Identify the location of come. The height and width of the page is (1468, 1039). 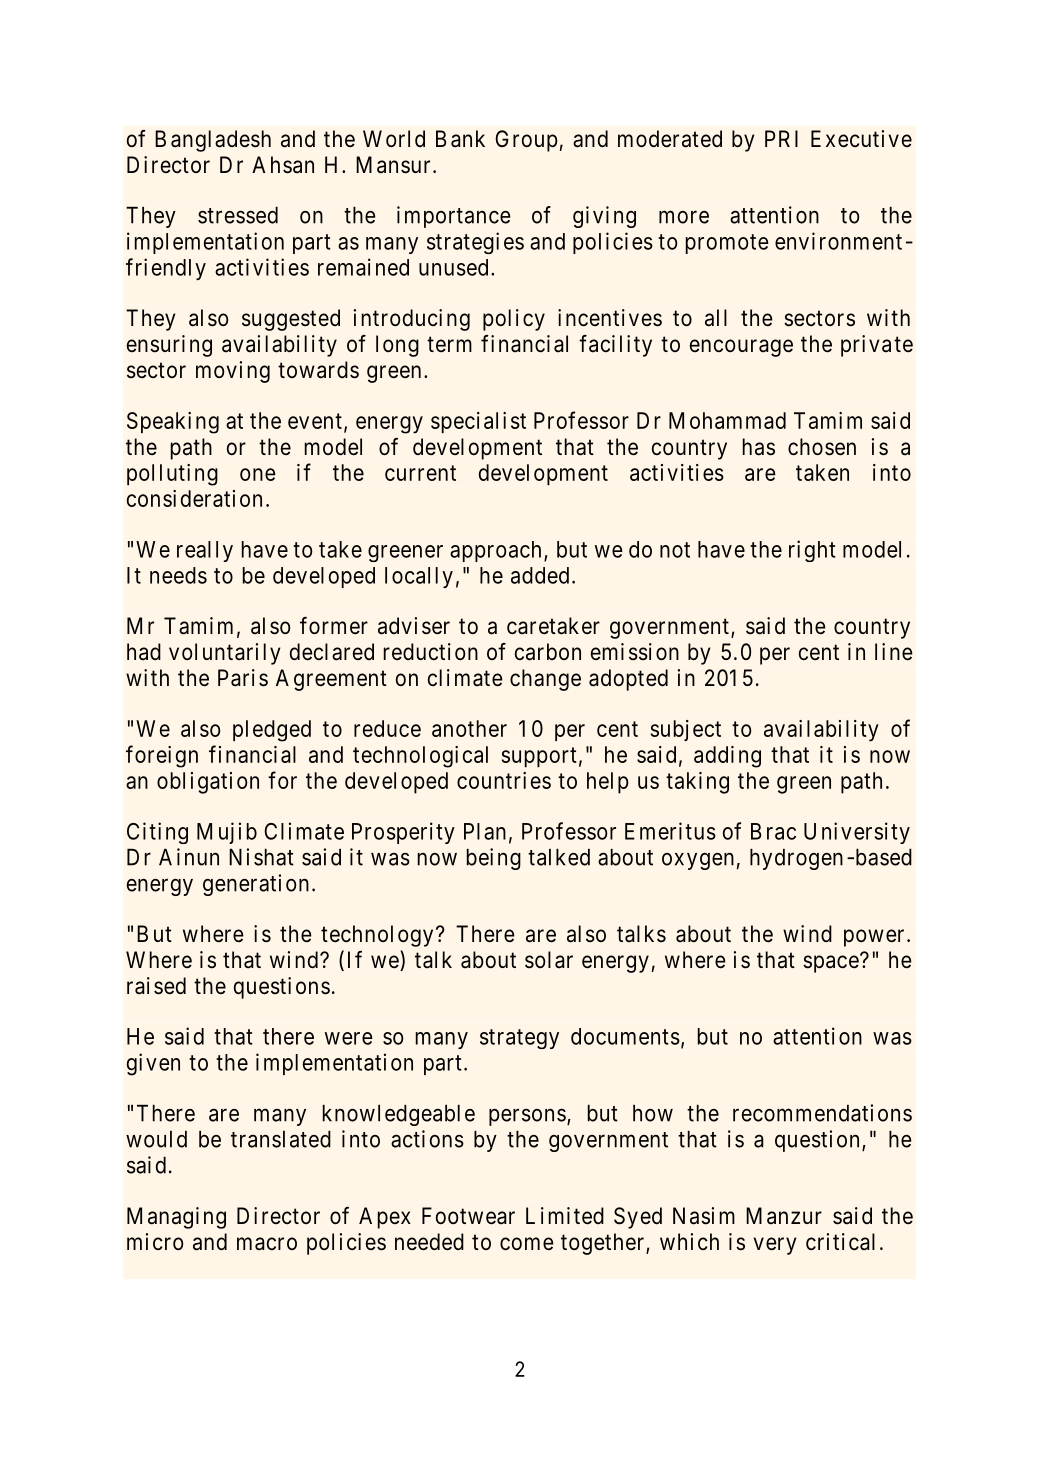
(527, 1244).
